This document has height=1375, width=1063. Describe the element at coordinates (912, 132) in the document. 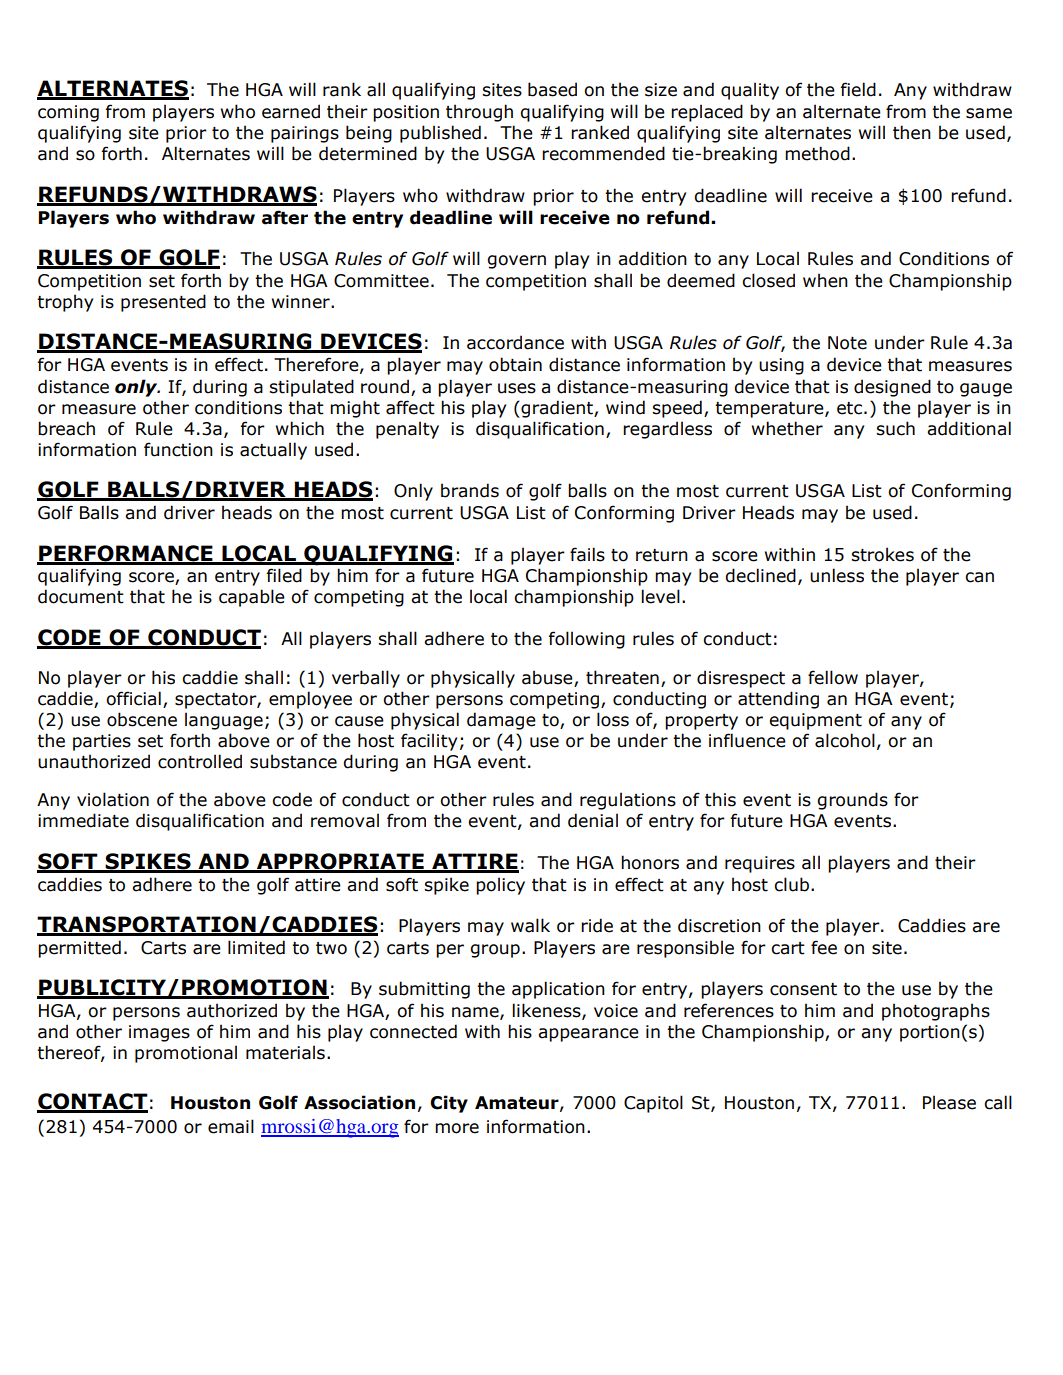

I see `then` at that location.
